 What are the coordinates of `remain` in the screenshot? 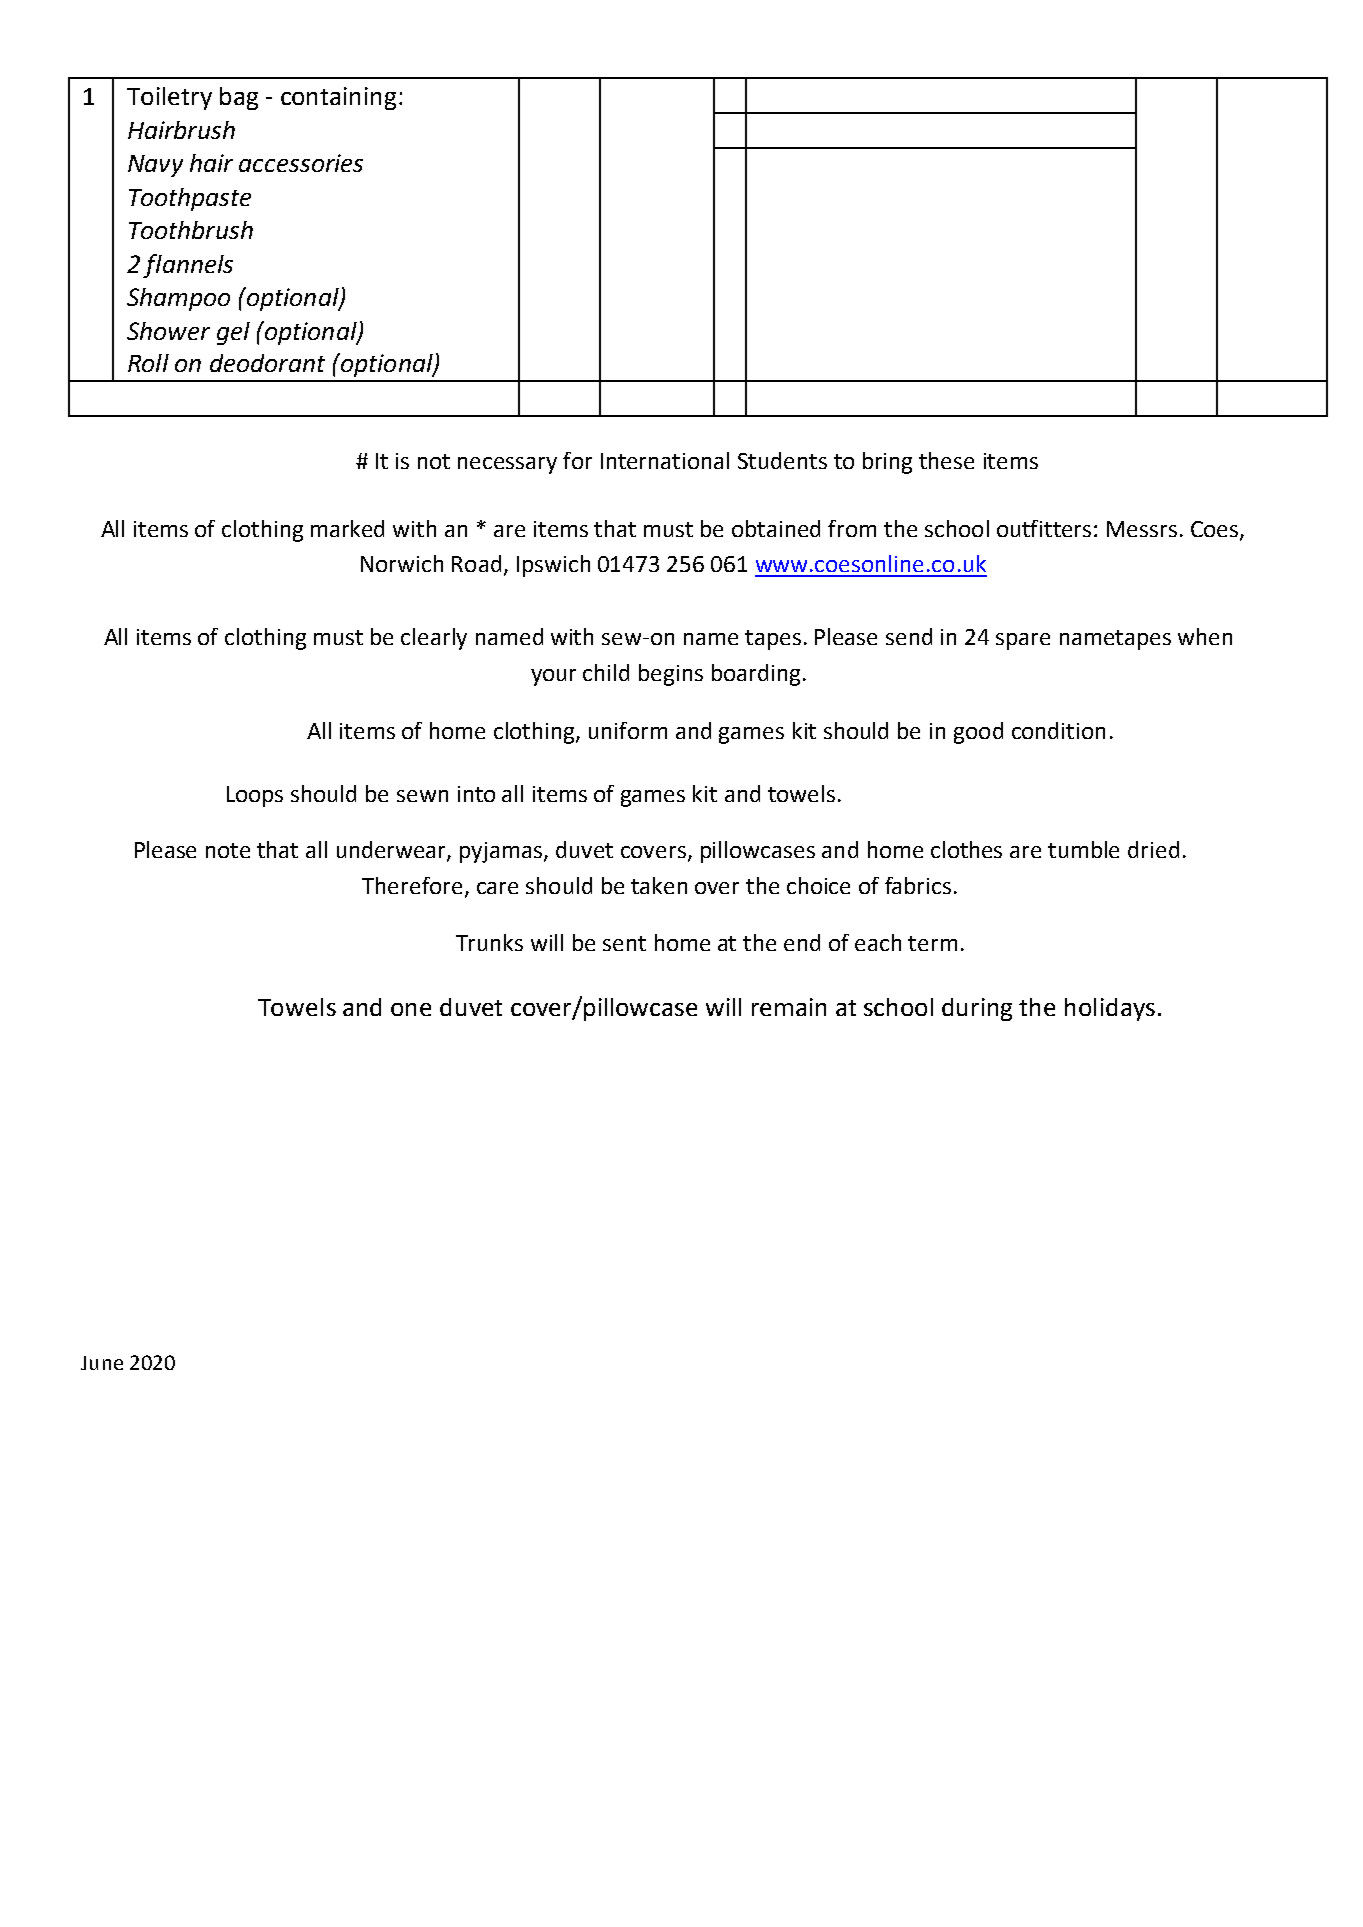 It's located at (789, 1007).
